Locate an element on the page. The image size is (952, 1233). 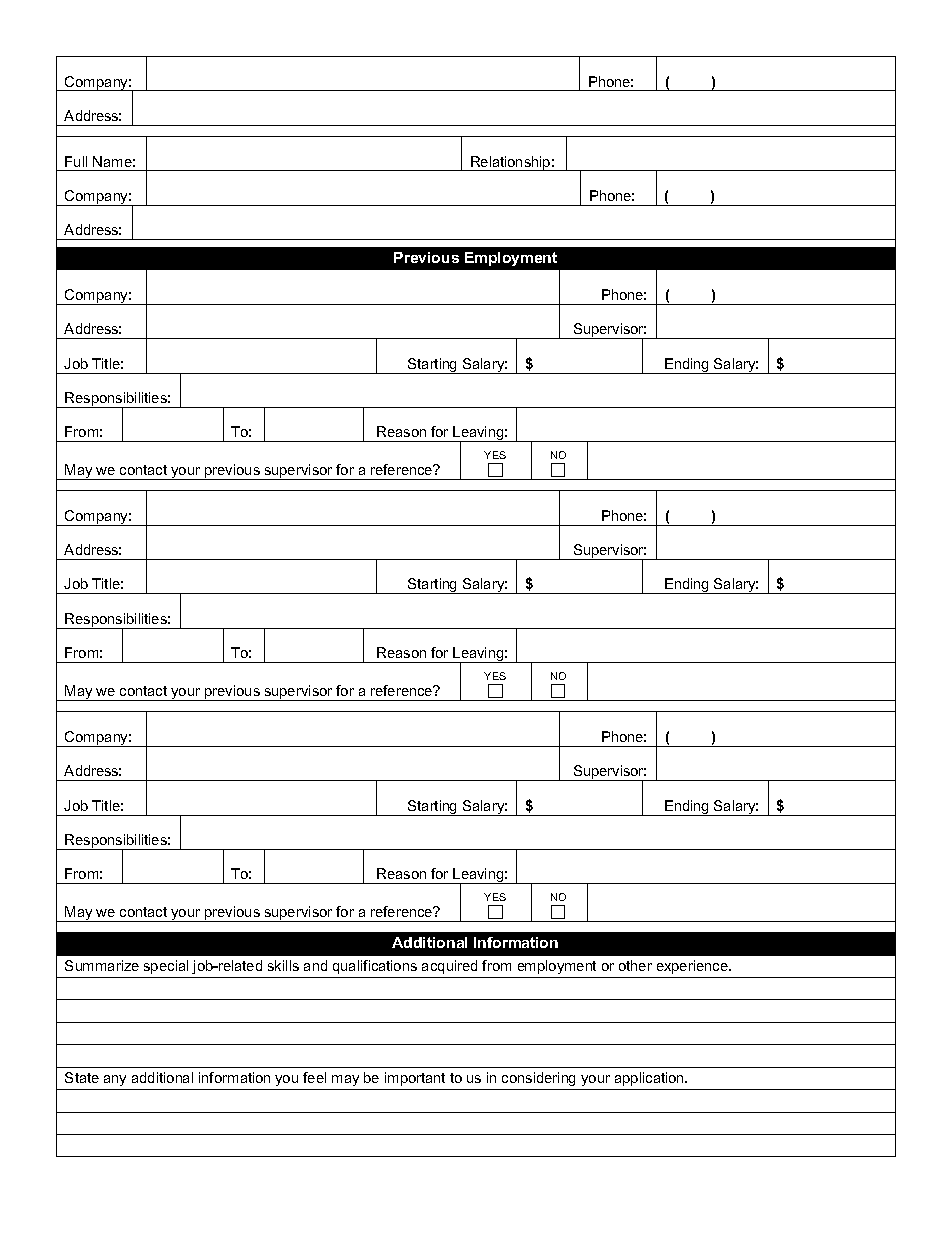
application is located at coordinates (651, 1079).
